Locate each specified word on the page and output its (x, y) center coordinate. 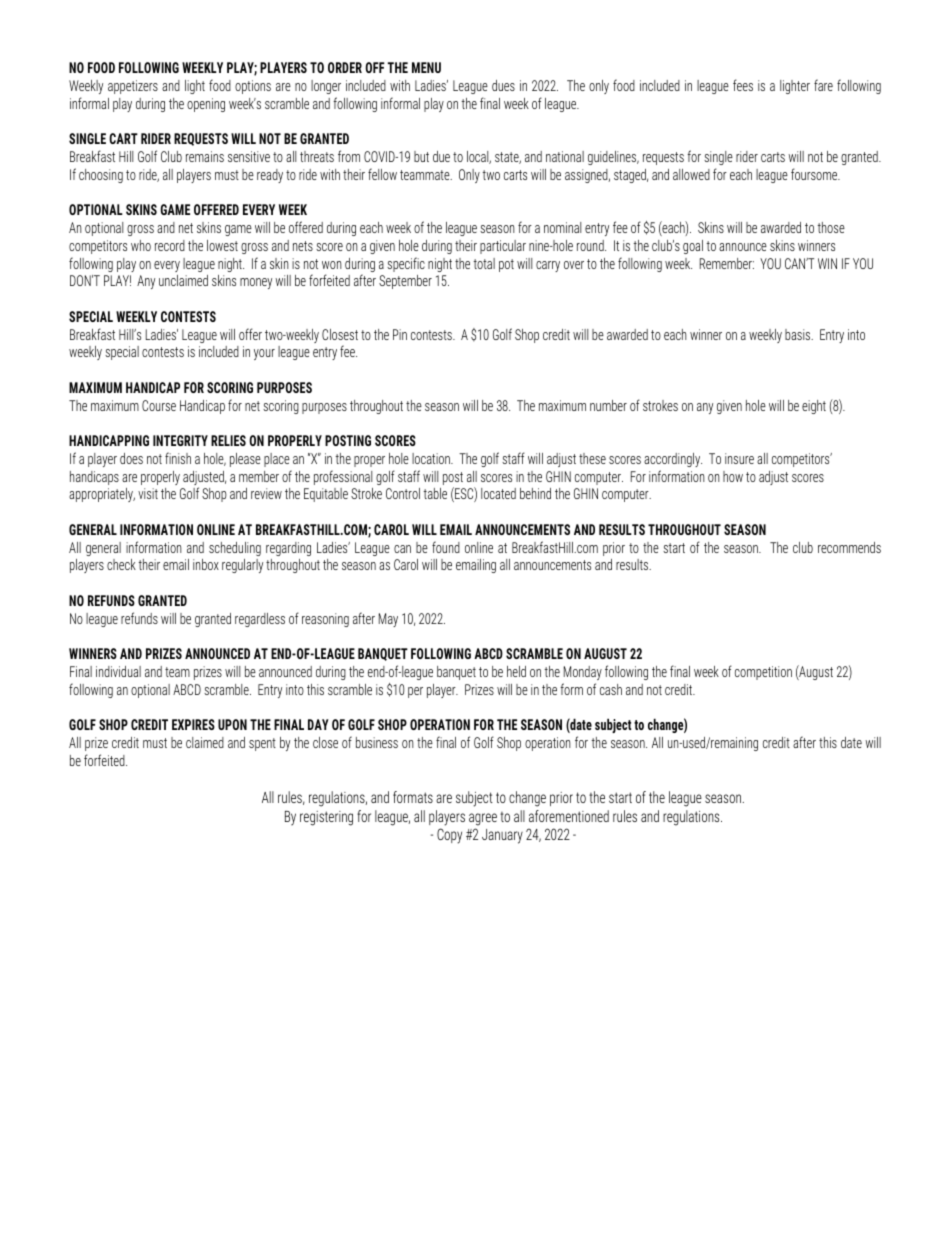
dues (503, 85)
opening (206, 105)
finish (178, 458)
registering (326, 818)
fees (743, 85)
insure (739, 458)
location (432, 458)
